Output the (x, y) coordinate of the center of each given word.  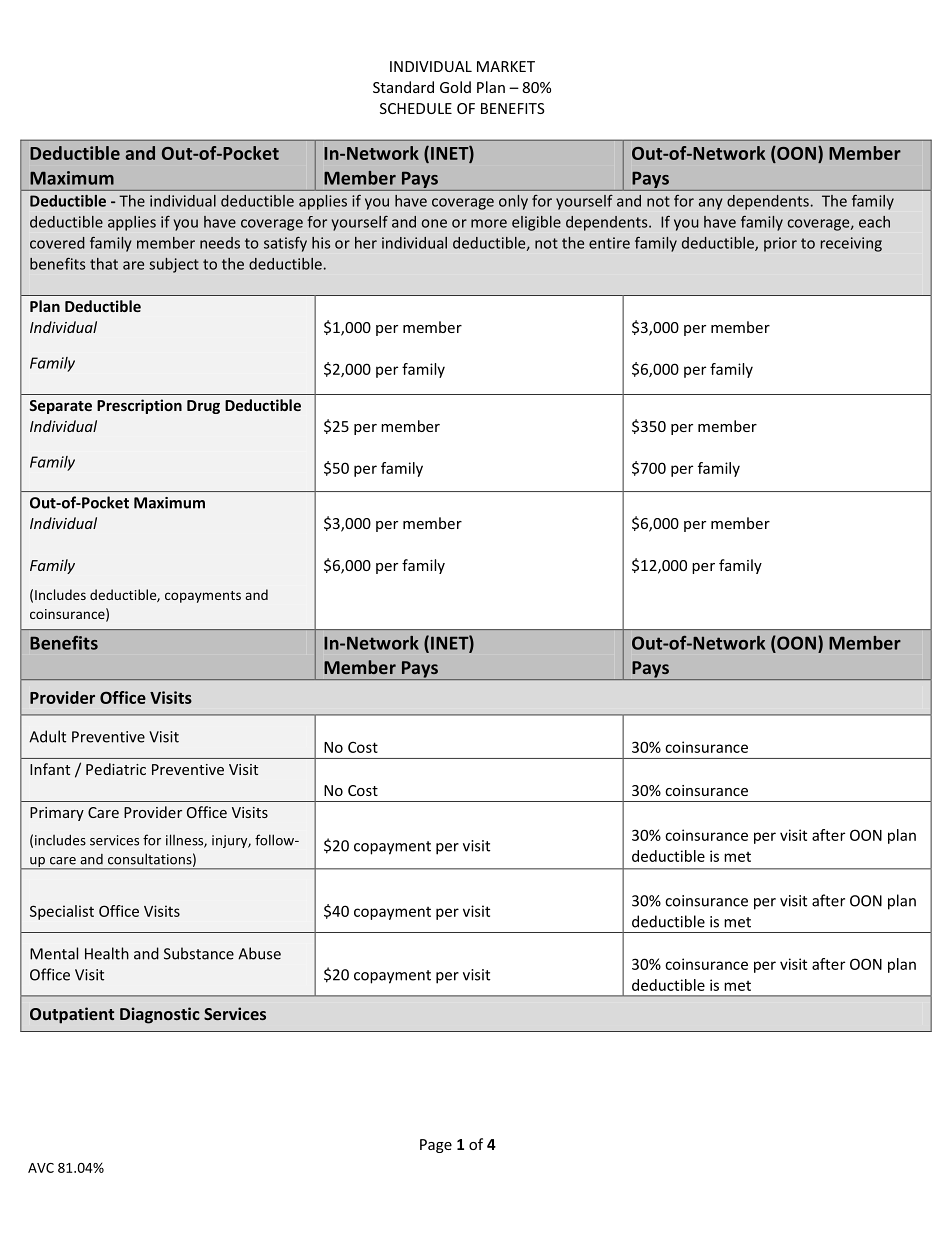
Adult (47, 736)
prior (780, 244)
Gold (455, 87)
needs (220, 243)
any (711, 204)
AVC (41, 1168)
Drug (203, 407)
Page (436, 1146)
